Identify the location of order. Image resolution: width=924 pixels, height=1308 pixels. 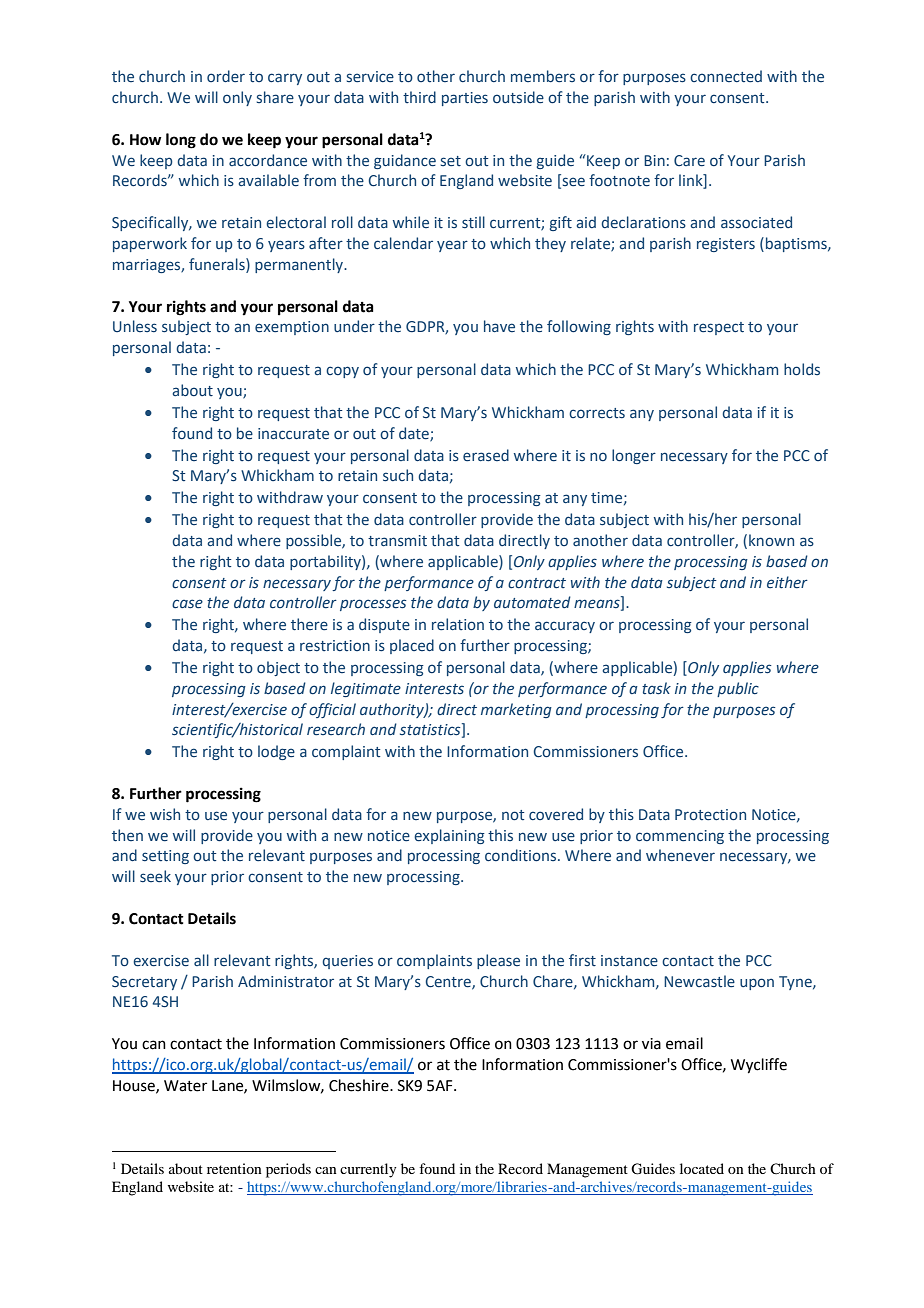
(226, 76).
